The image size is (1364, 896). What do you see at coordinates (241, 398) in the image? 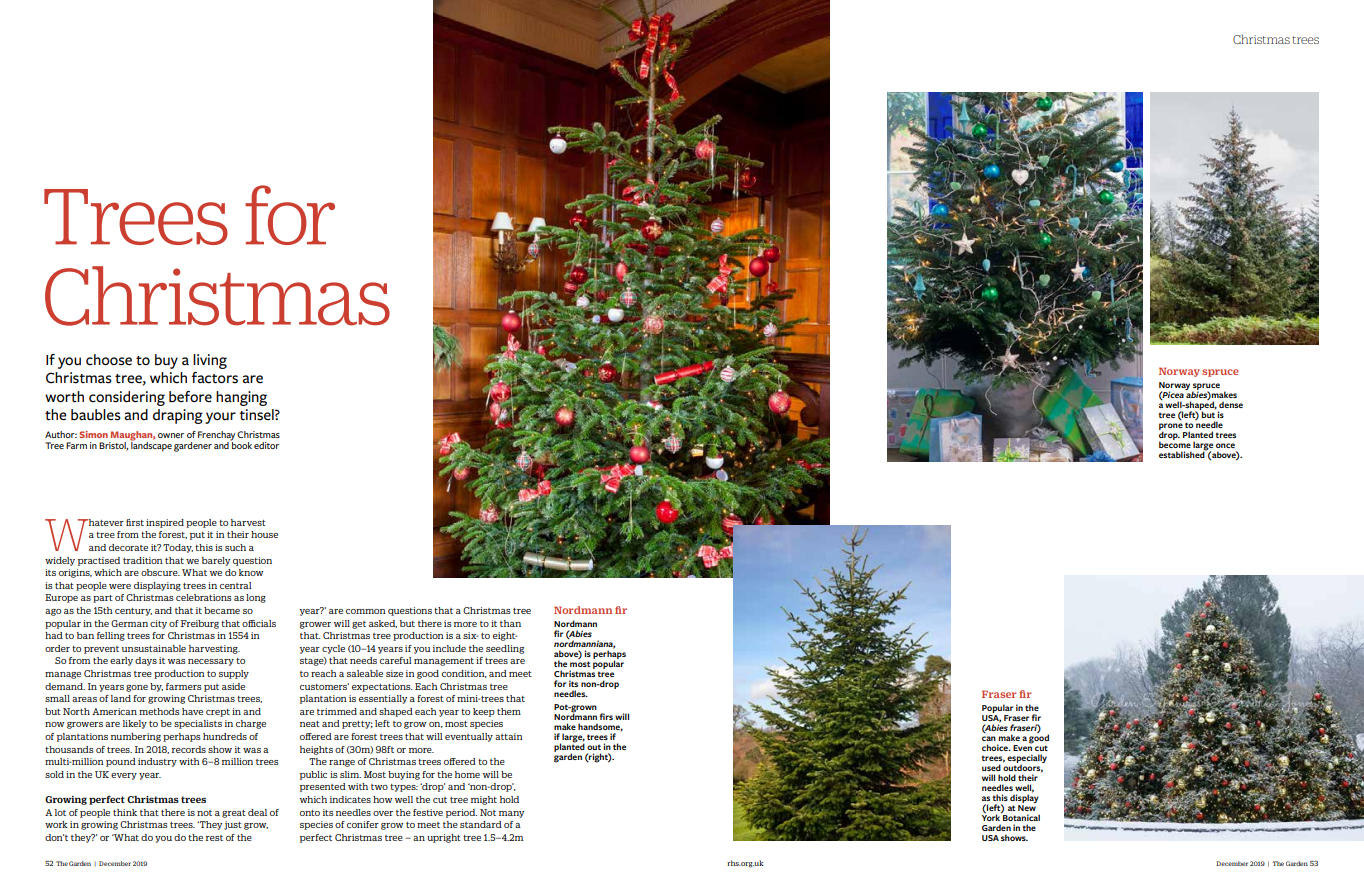
I see `hanging` at bounding box center [241, 398].
